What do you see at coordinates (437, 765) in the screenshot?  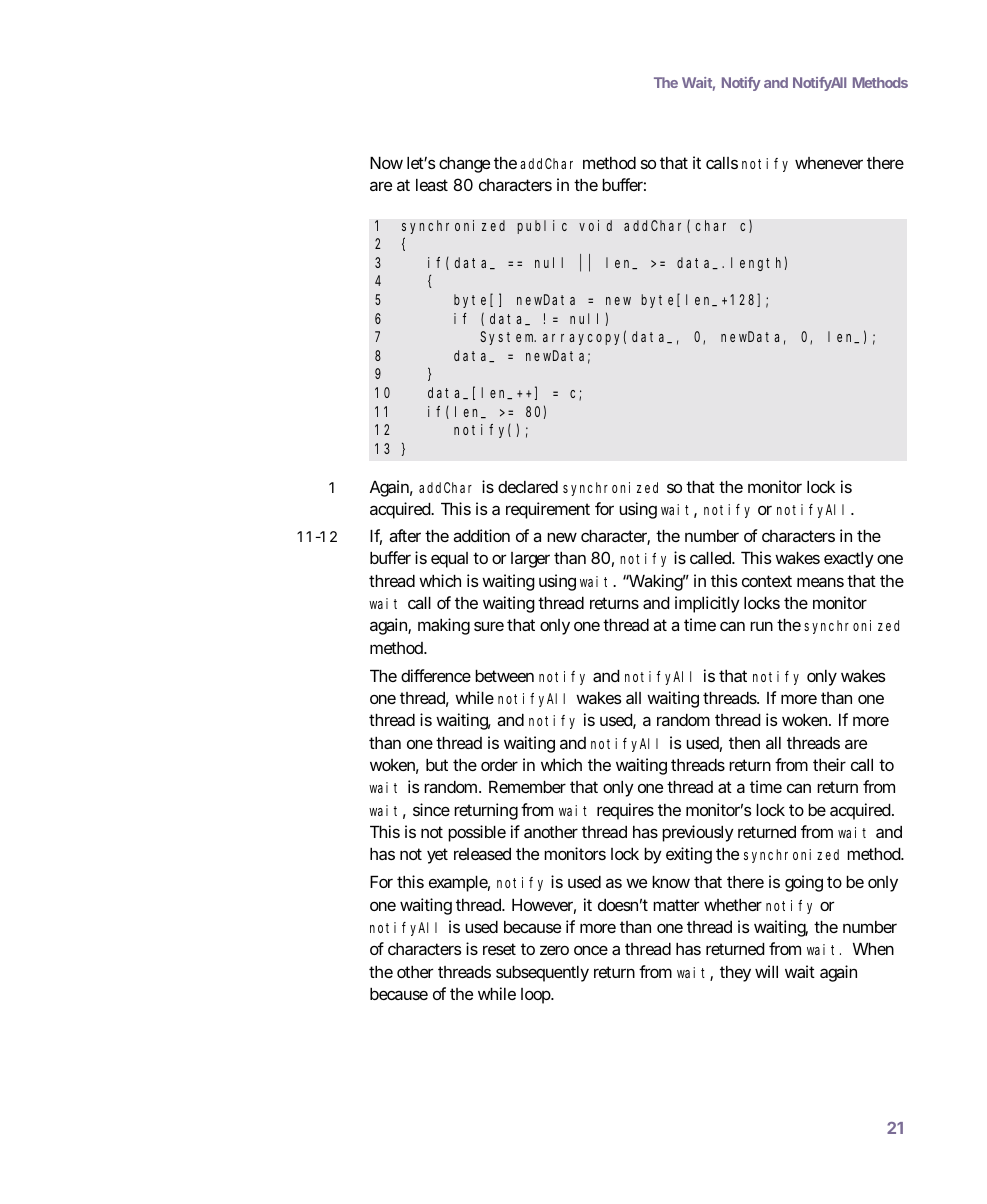 I see `but` at bounding box center [437, 765].
